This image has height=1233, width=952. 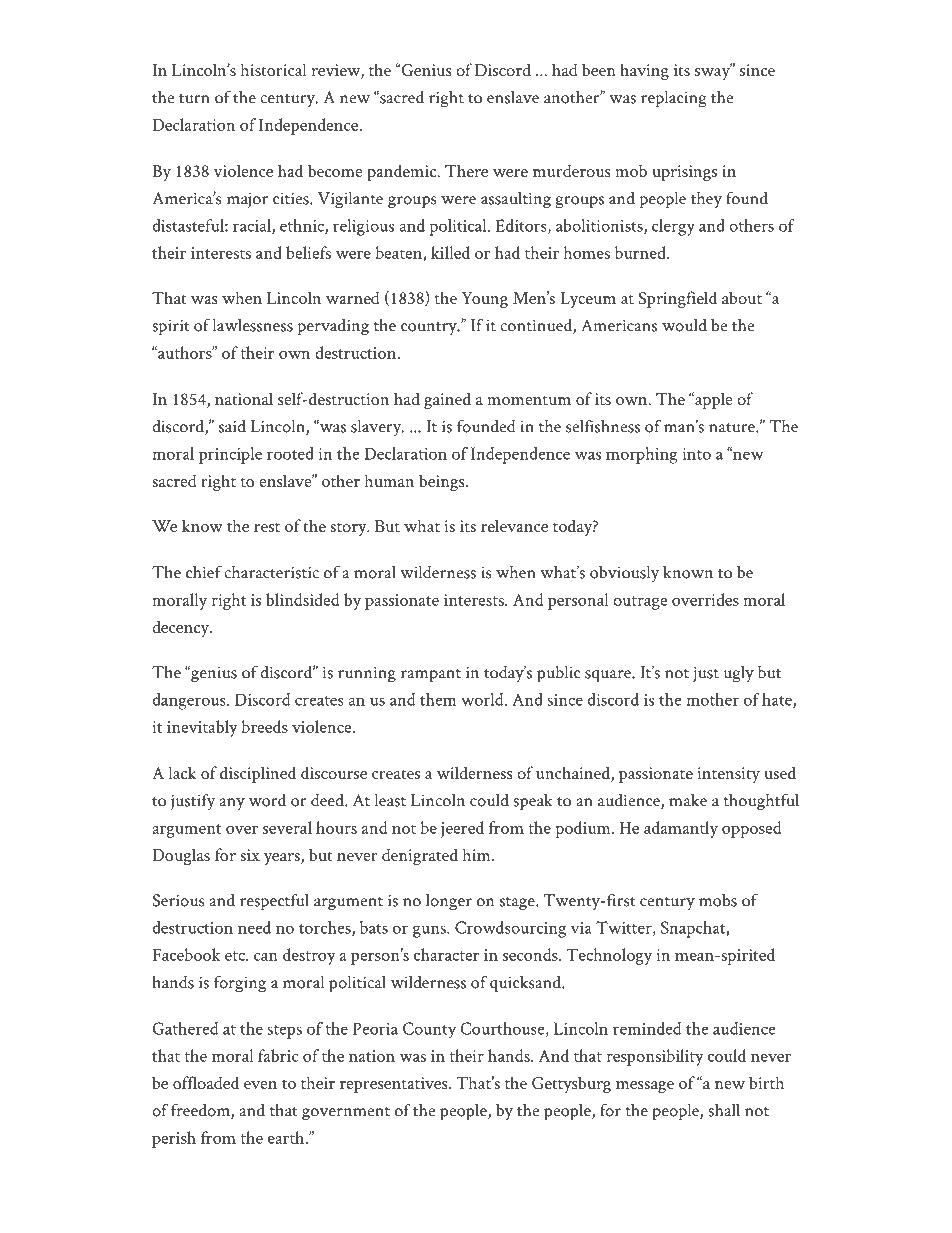 I want to click on chief, so click(x=204, y=572).
